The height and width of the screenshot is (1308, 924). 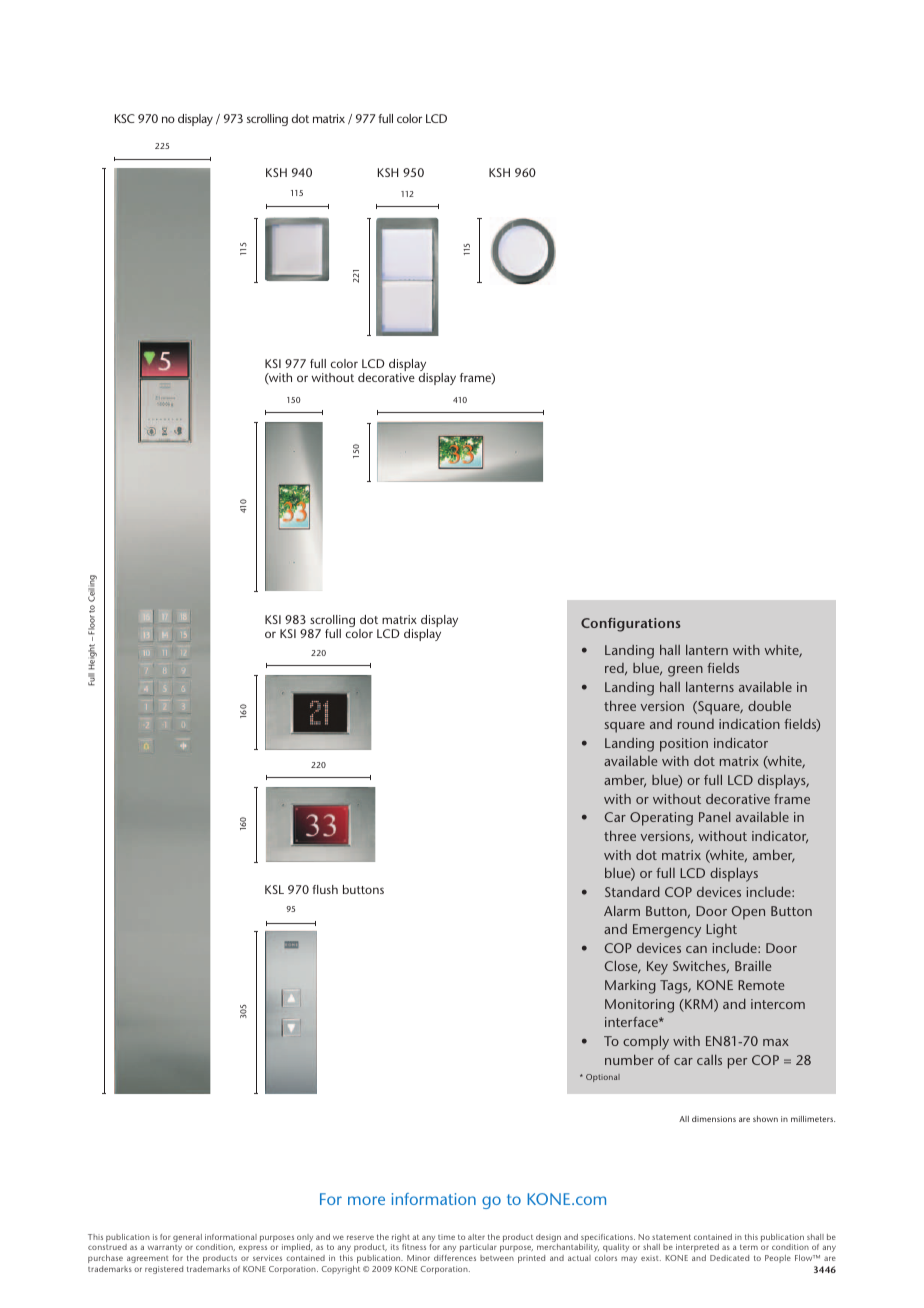 I want to click on KSC, so click(x=125, y=118).
